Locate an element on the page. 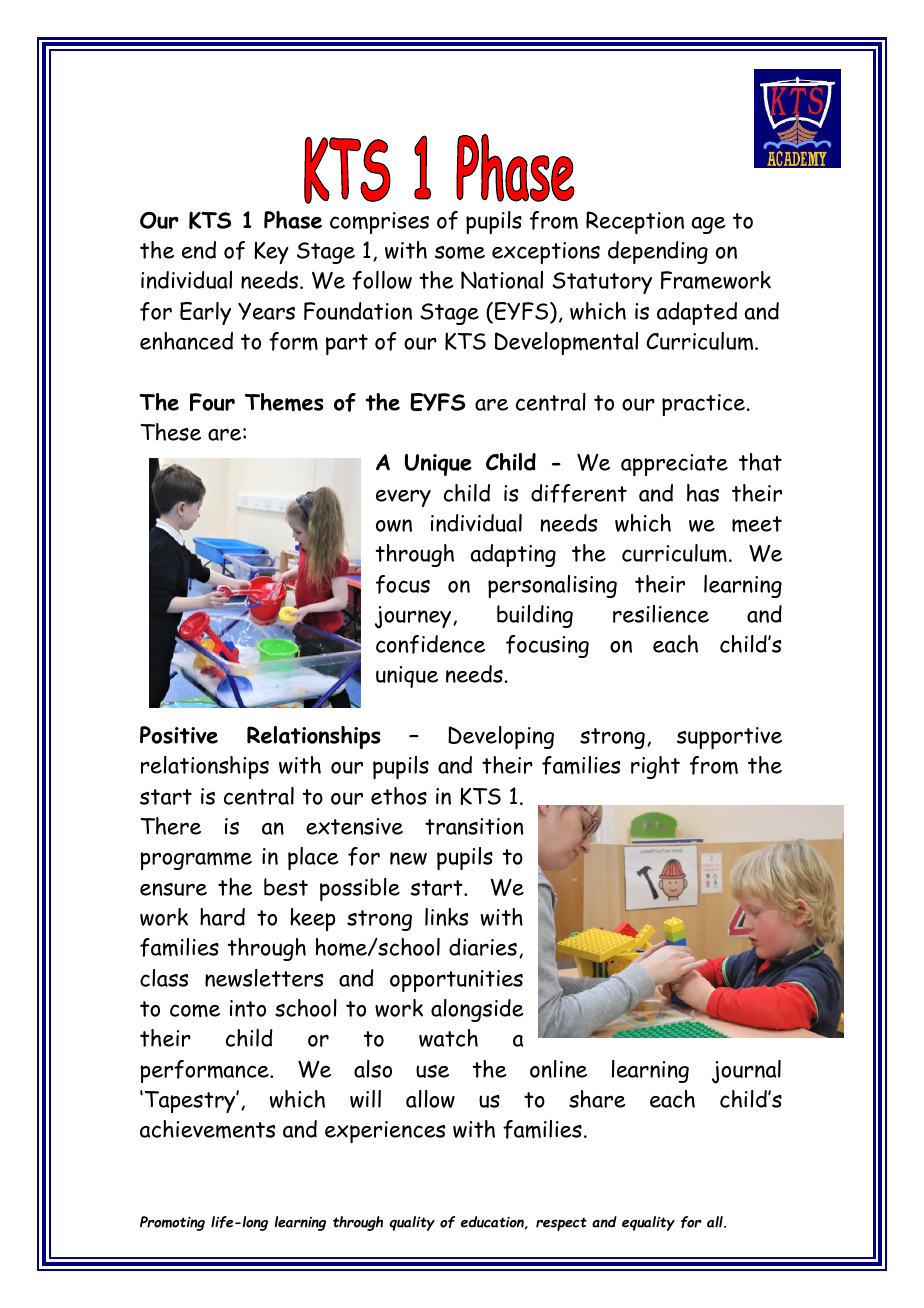 This page has height=1308, width=924. depending is located at coordinates (658, 252).
